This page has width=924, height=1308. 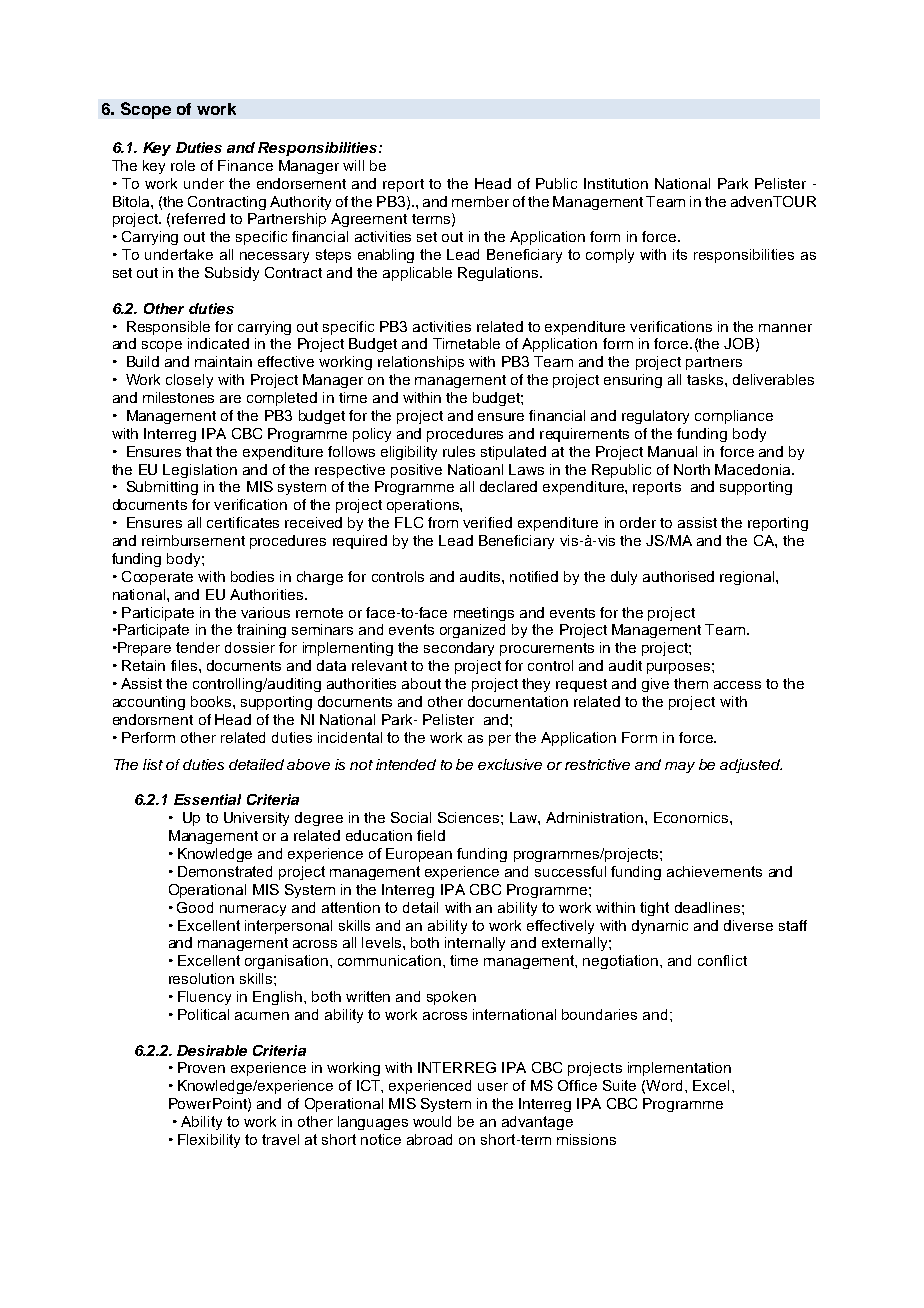 I want to click on them, so click(x=691, y=683).
